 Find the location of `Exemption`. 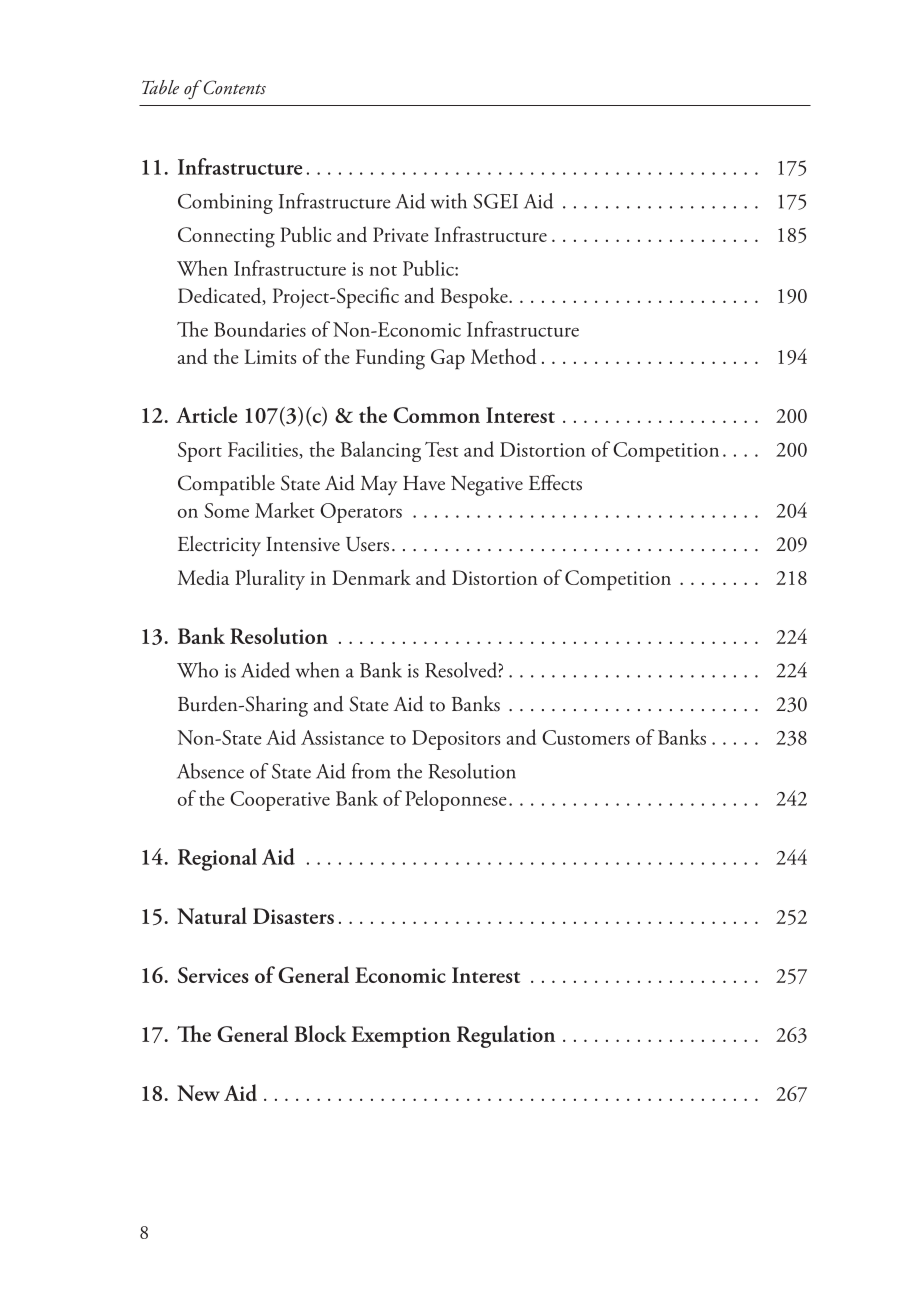

Exemption is located at coordinates (401, 1037).
